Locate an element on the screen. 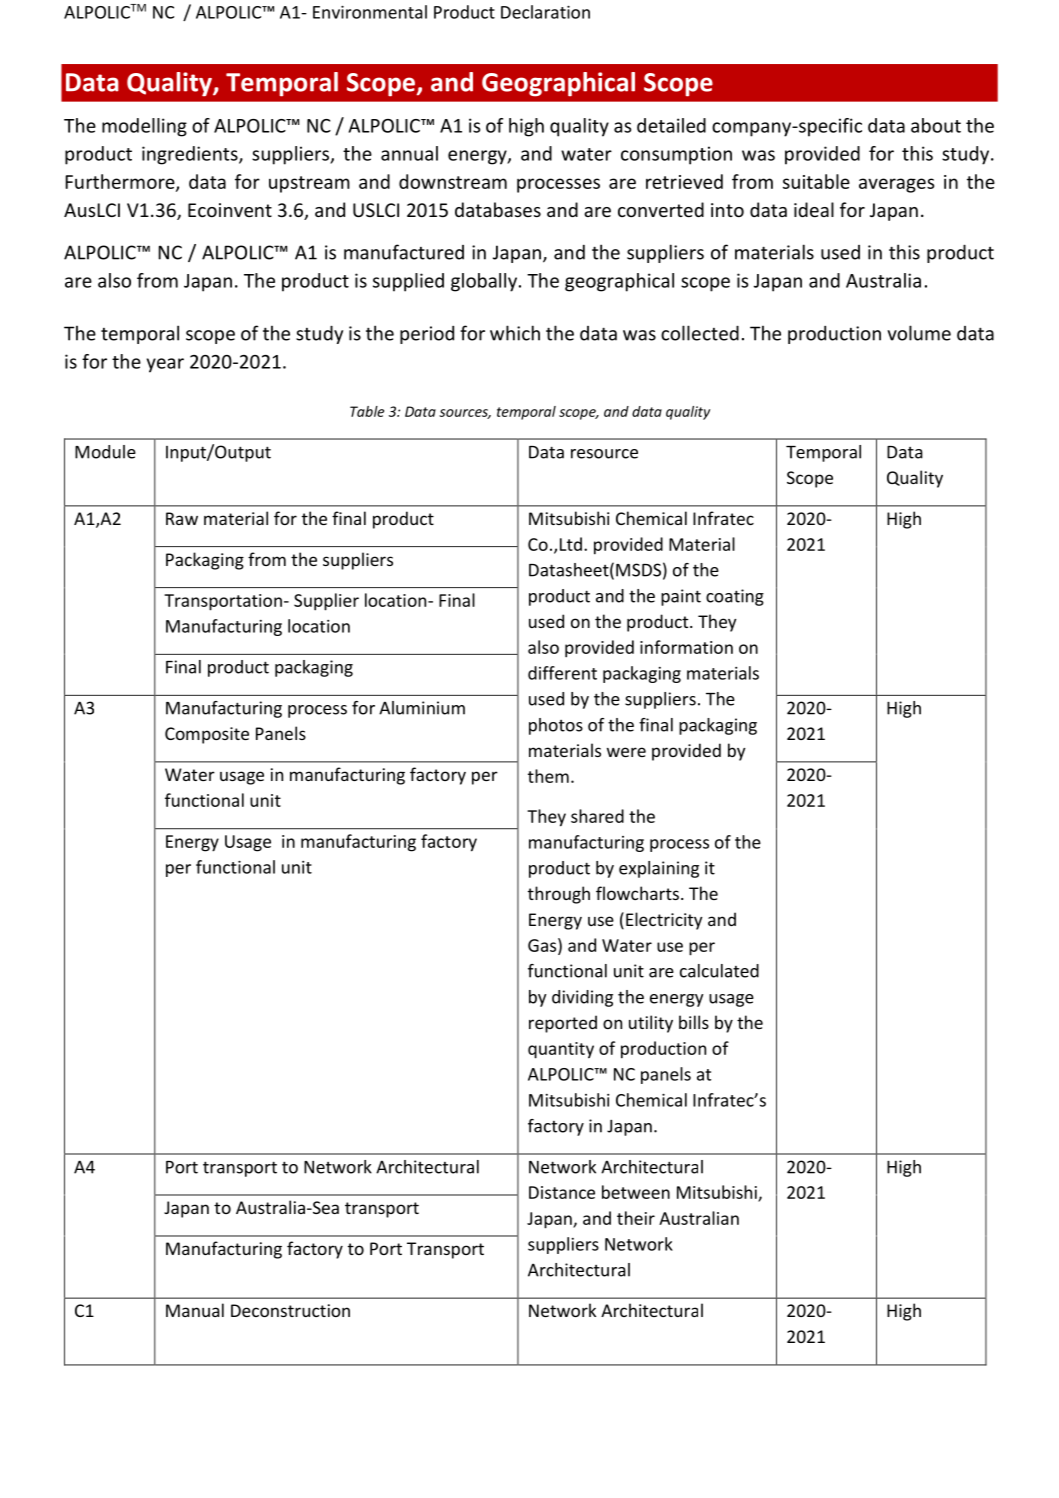 The height and width of the screenshot is (1498, 1059). Distance is located at coordinates (562, 1192).
